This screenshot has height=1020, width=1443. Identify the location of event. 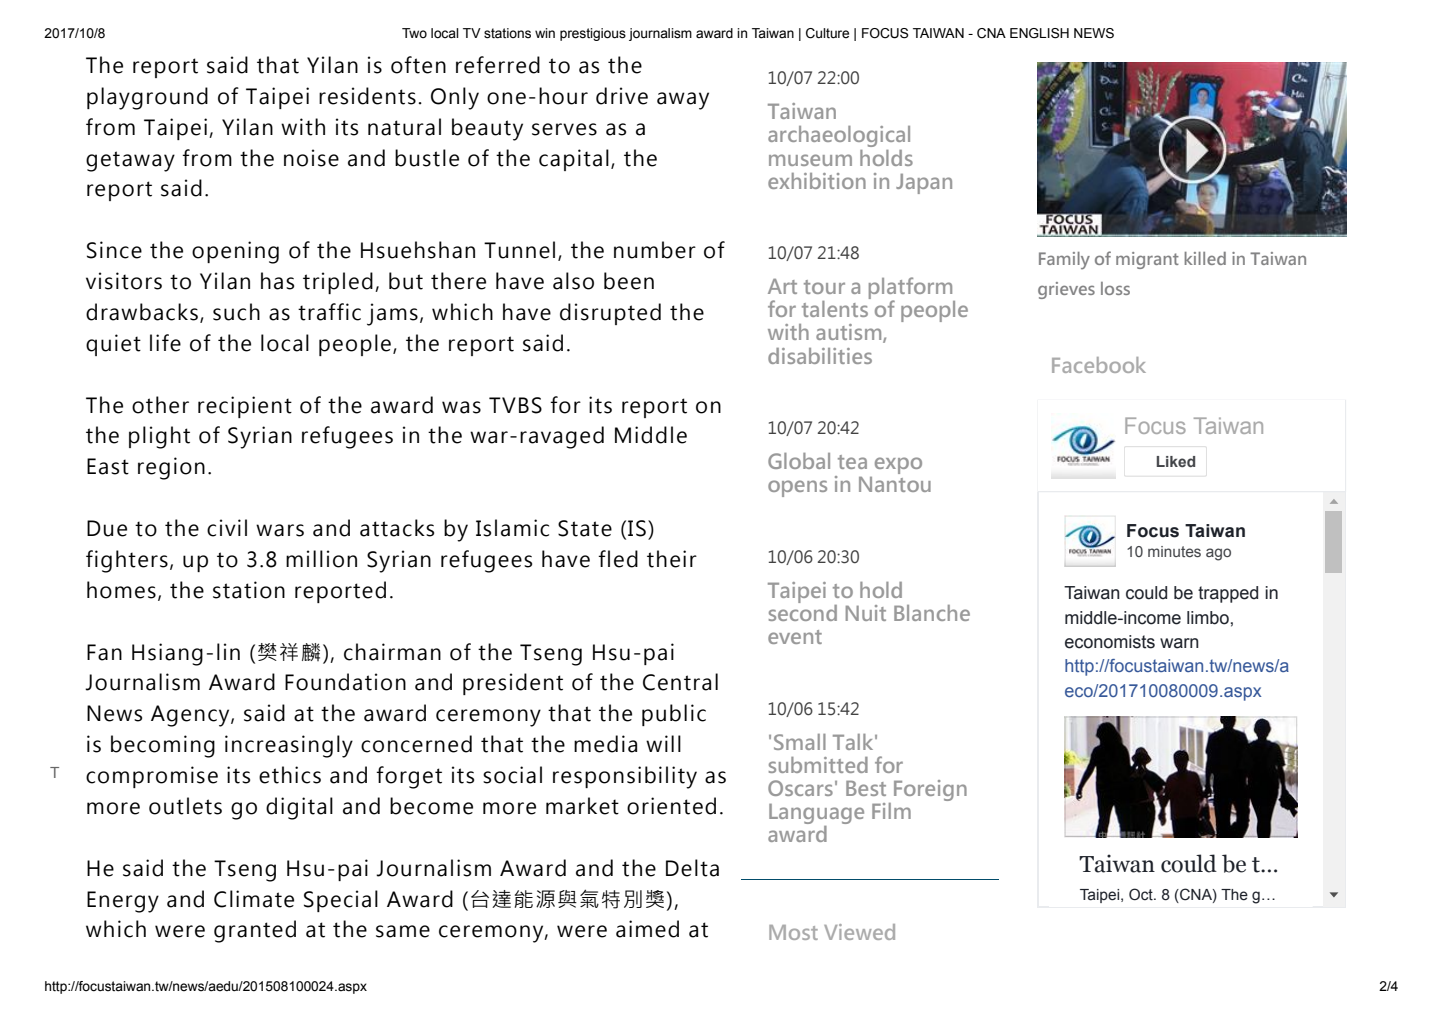
(795, 637).
